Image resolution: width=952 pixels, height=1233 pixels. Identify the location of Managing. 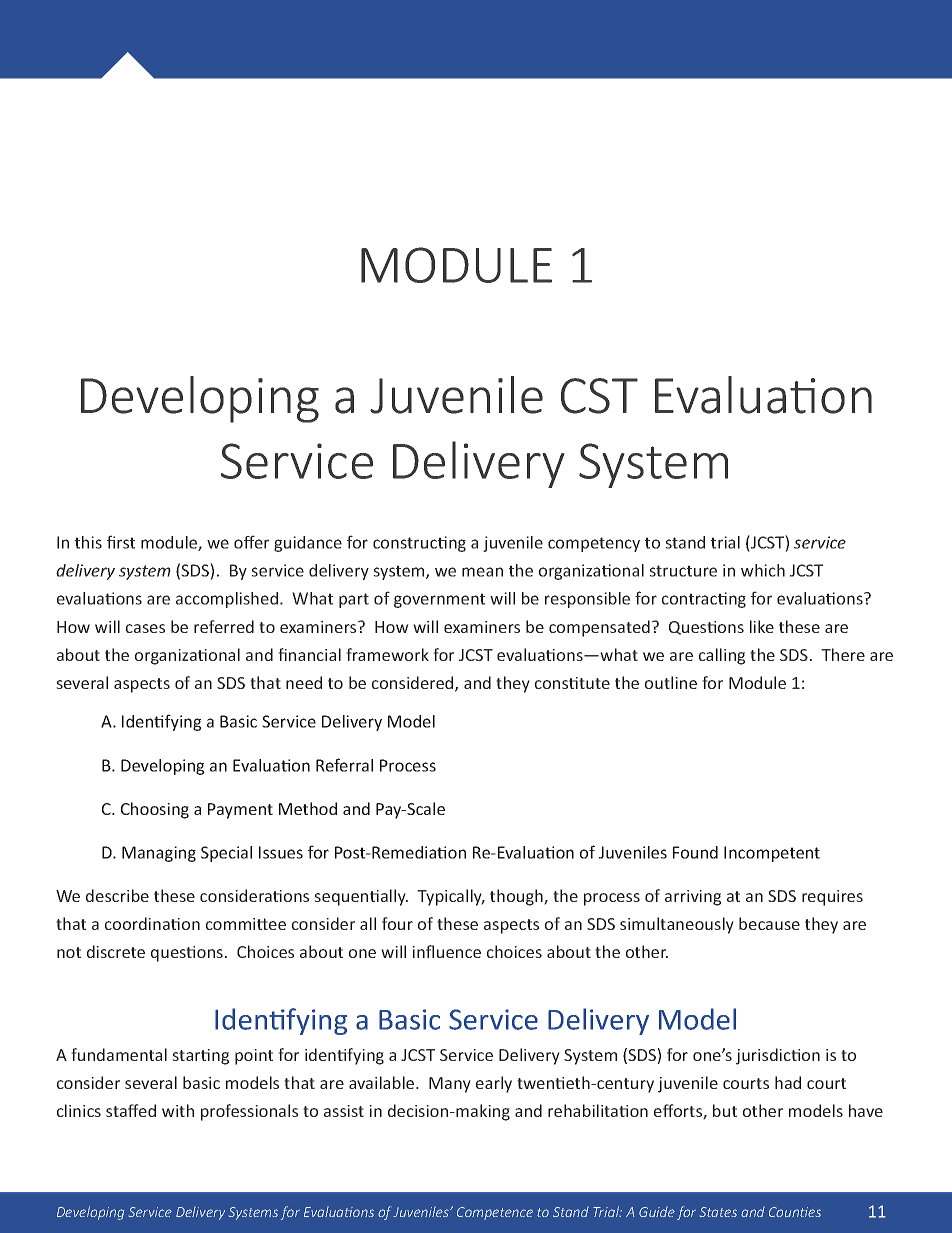
(159, 854).
